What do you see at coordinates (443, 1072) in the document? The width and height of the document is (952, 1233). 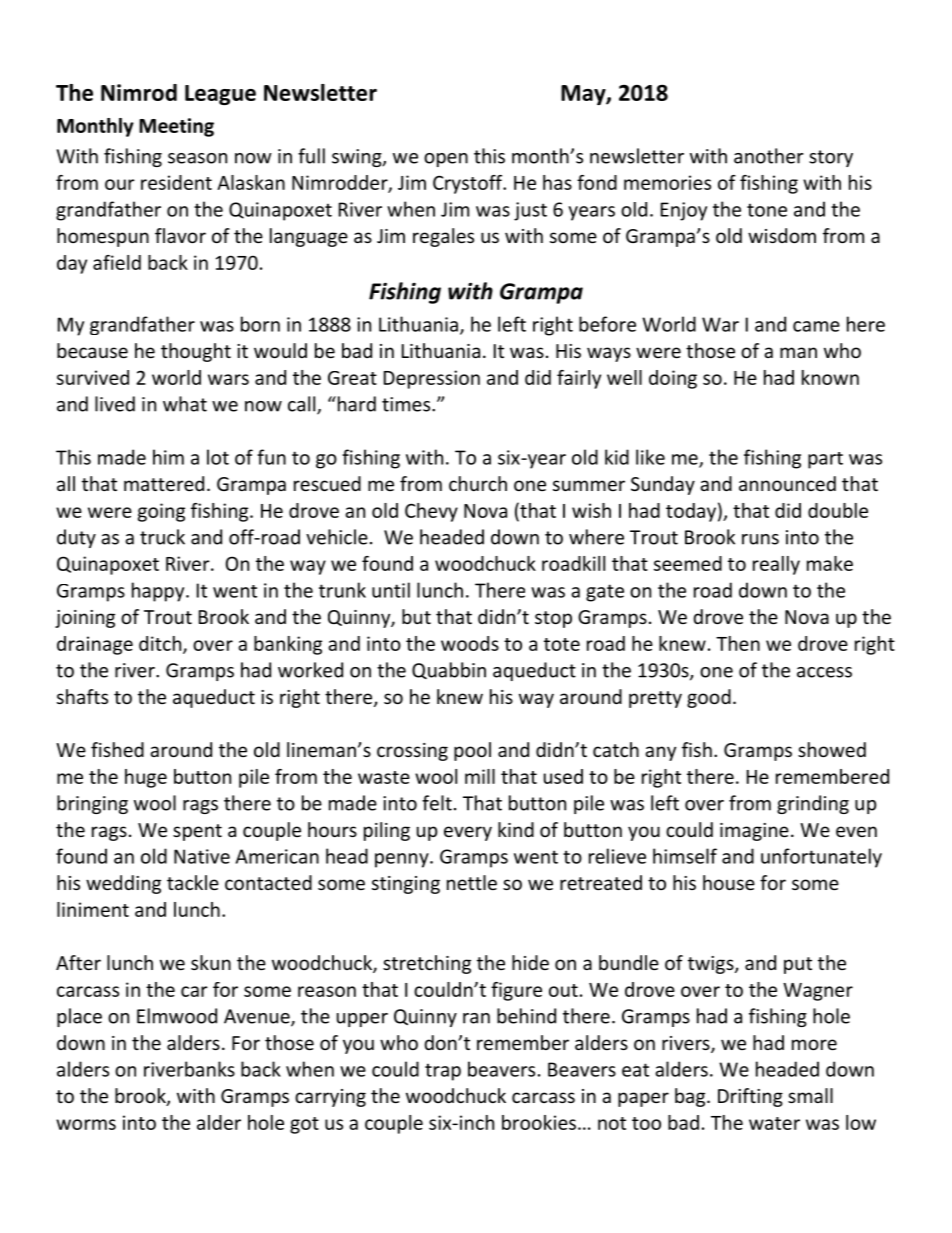 I see `trap` at bounding box center [443, 1072].
